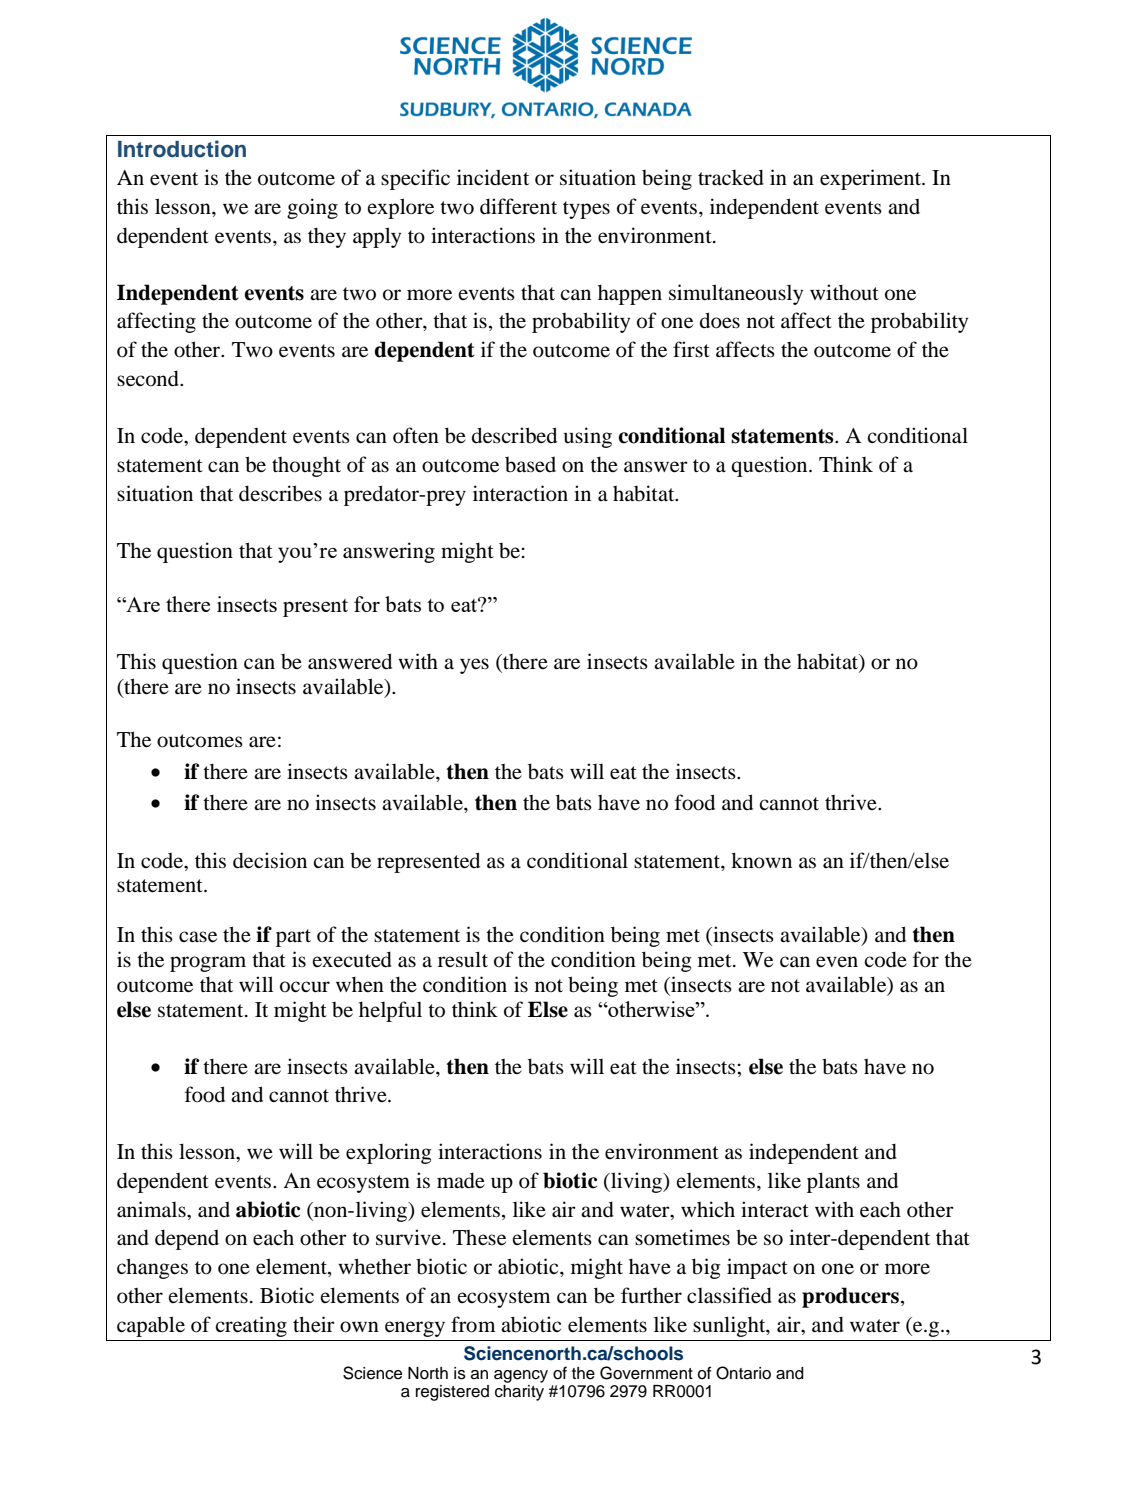  I want to click on Introduction, so click(182, 149).
